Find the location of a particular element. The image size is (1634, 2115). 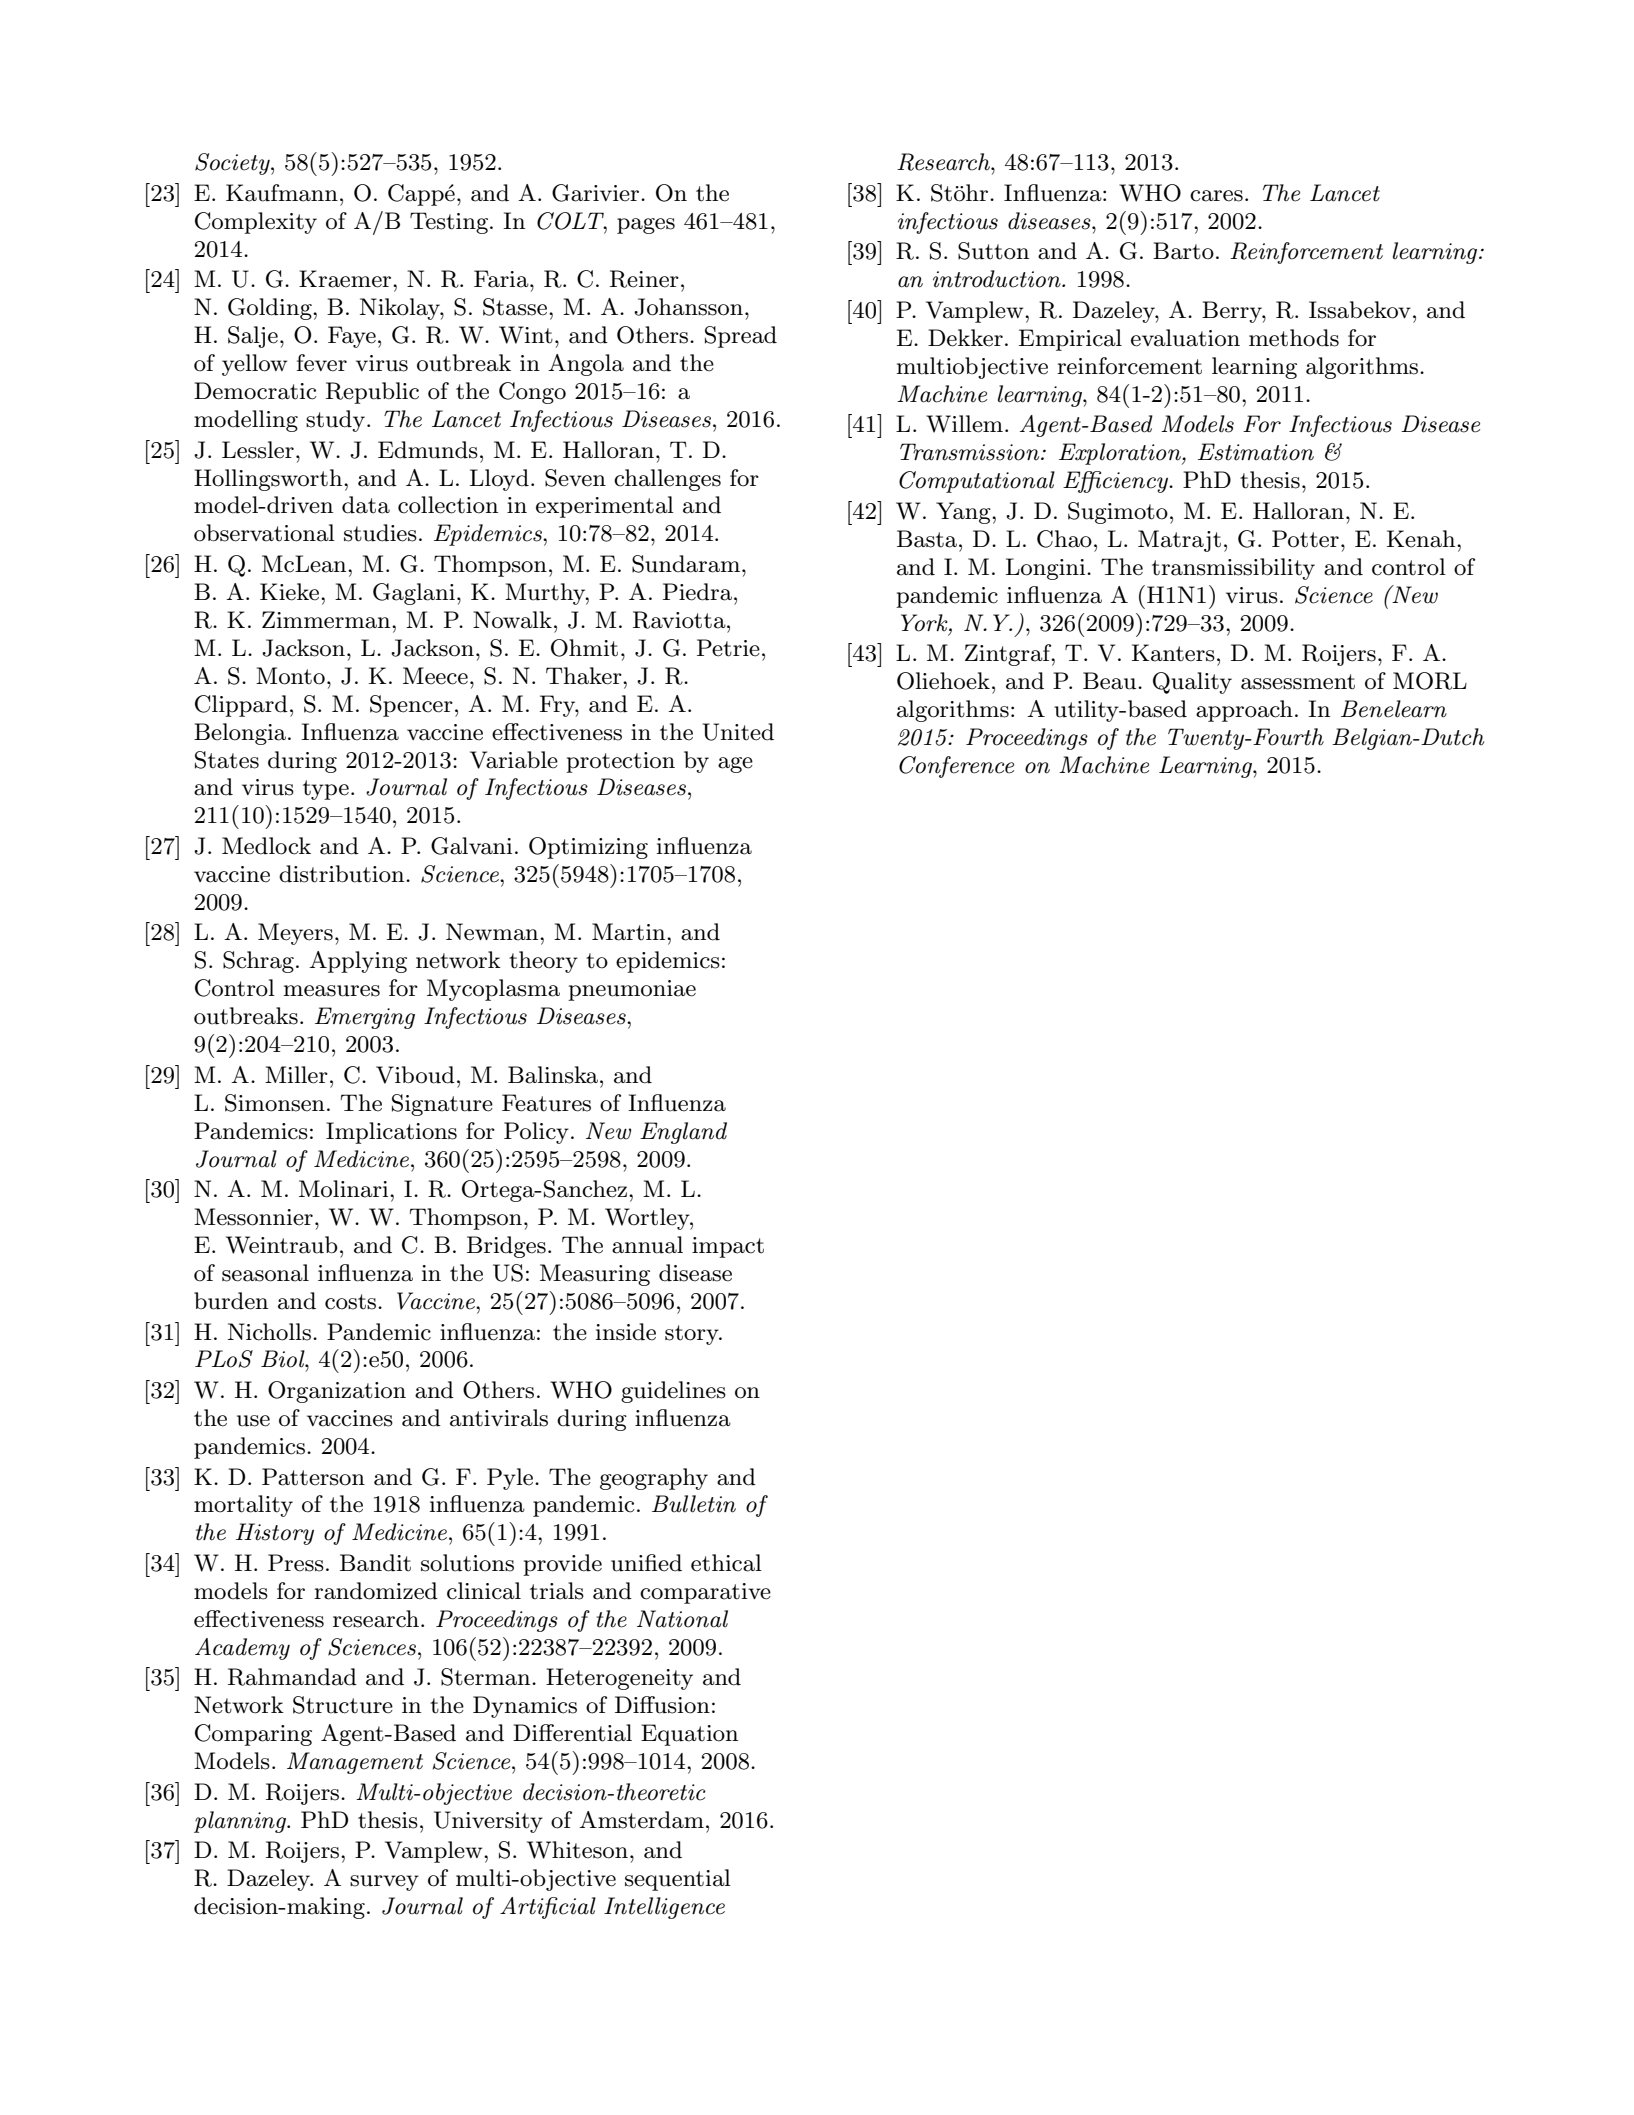

Bandit is located at coordinates (375, 1563).
